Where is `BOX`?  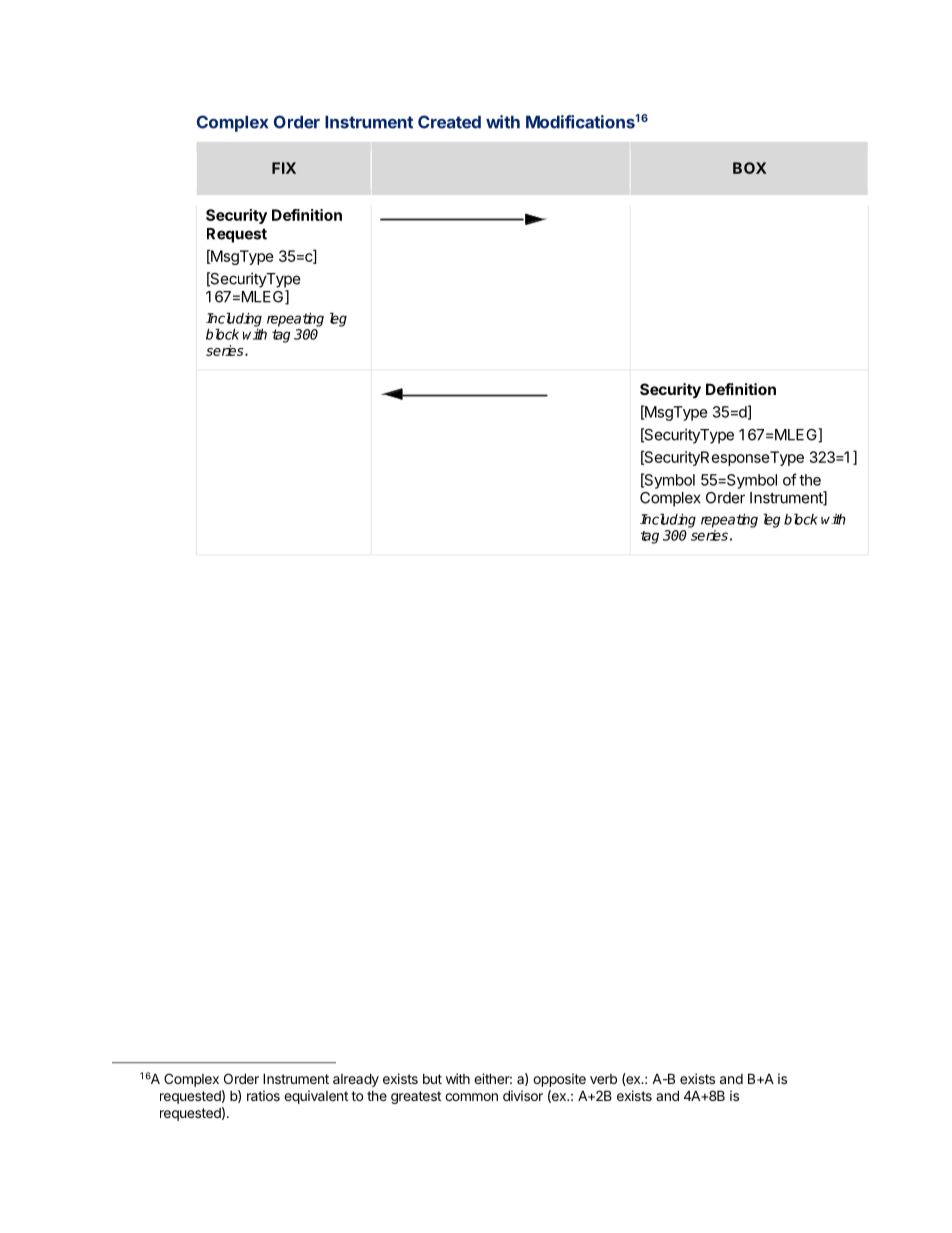
BOX is located at coordinates (750, 168).
